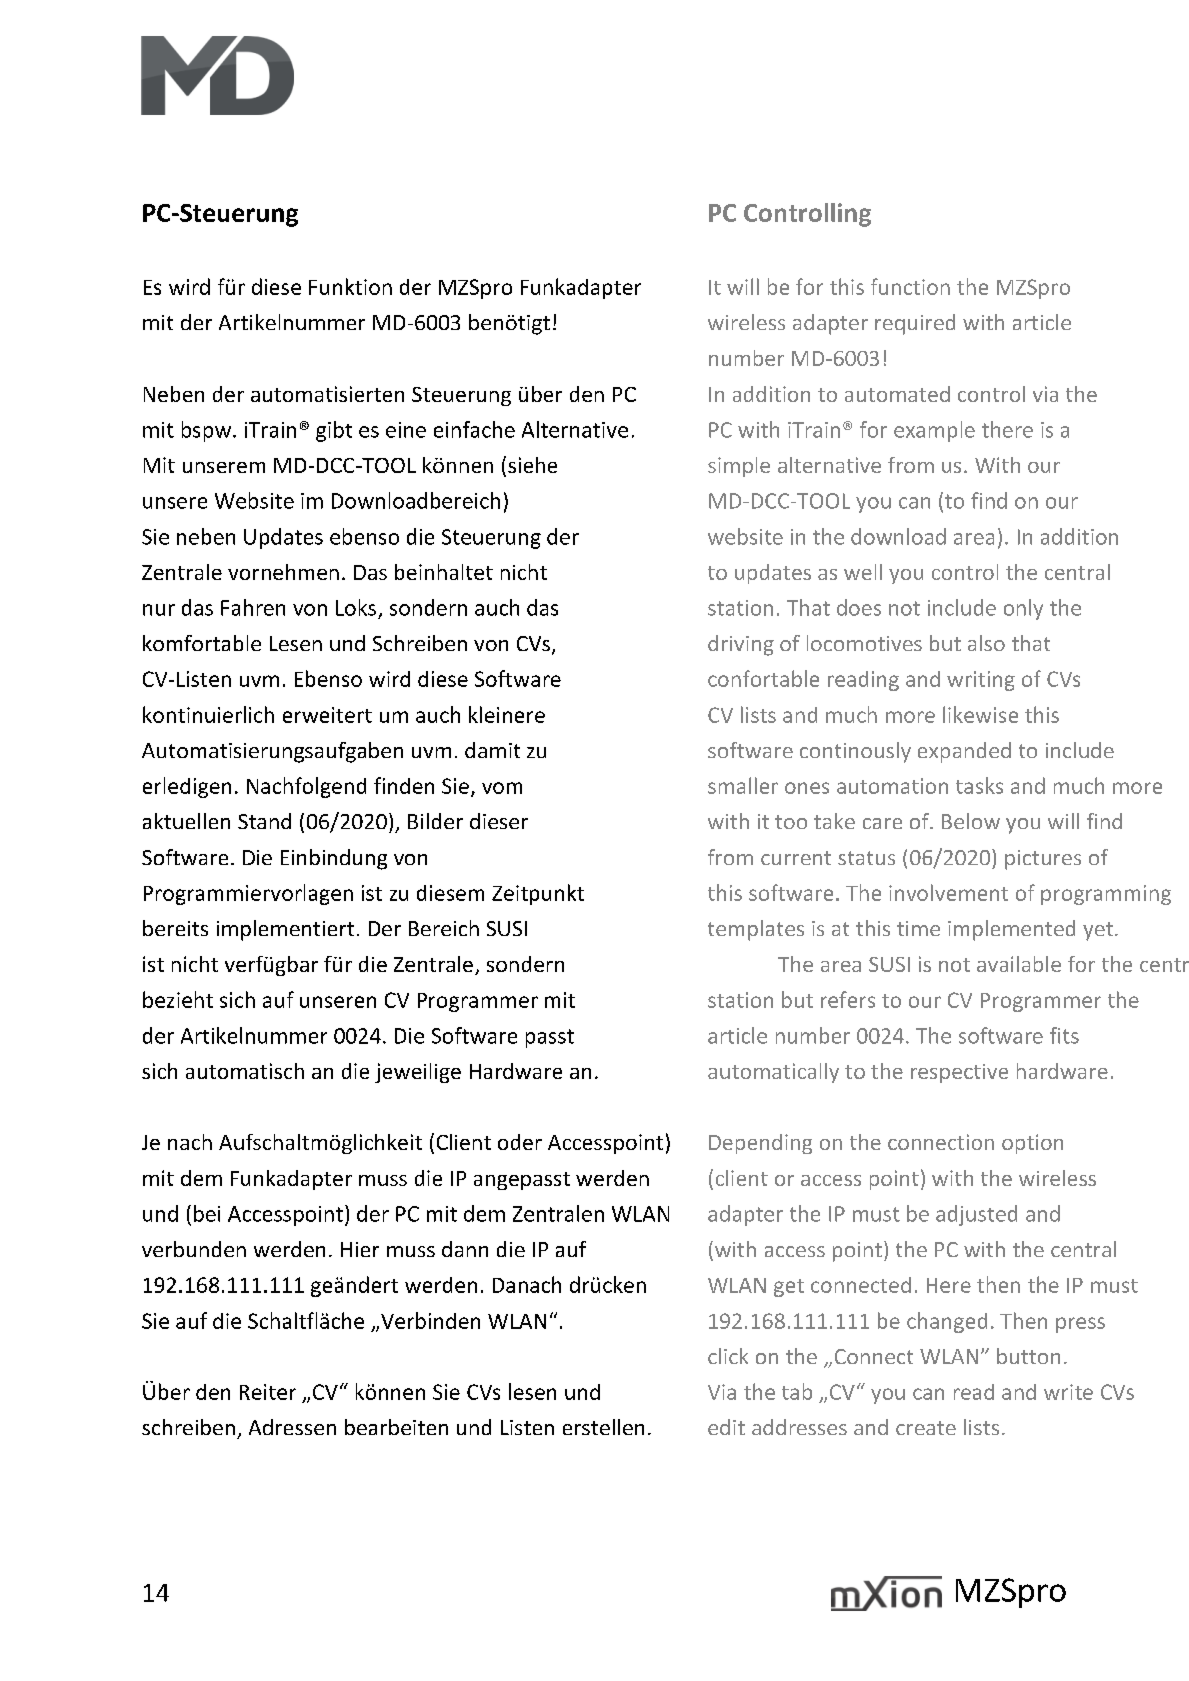 This page has width=1189, height=1681. Describe the element at coordinates (739, 467) in the page. I see `simple` at that location.
